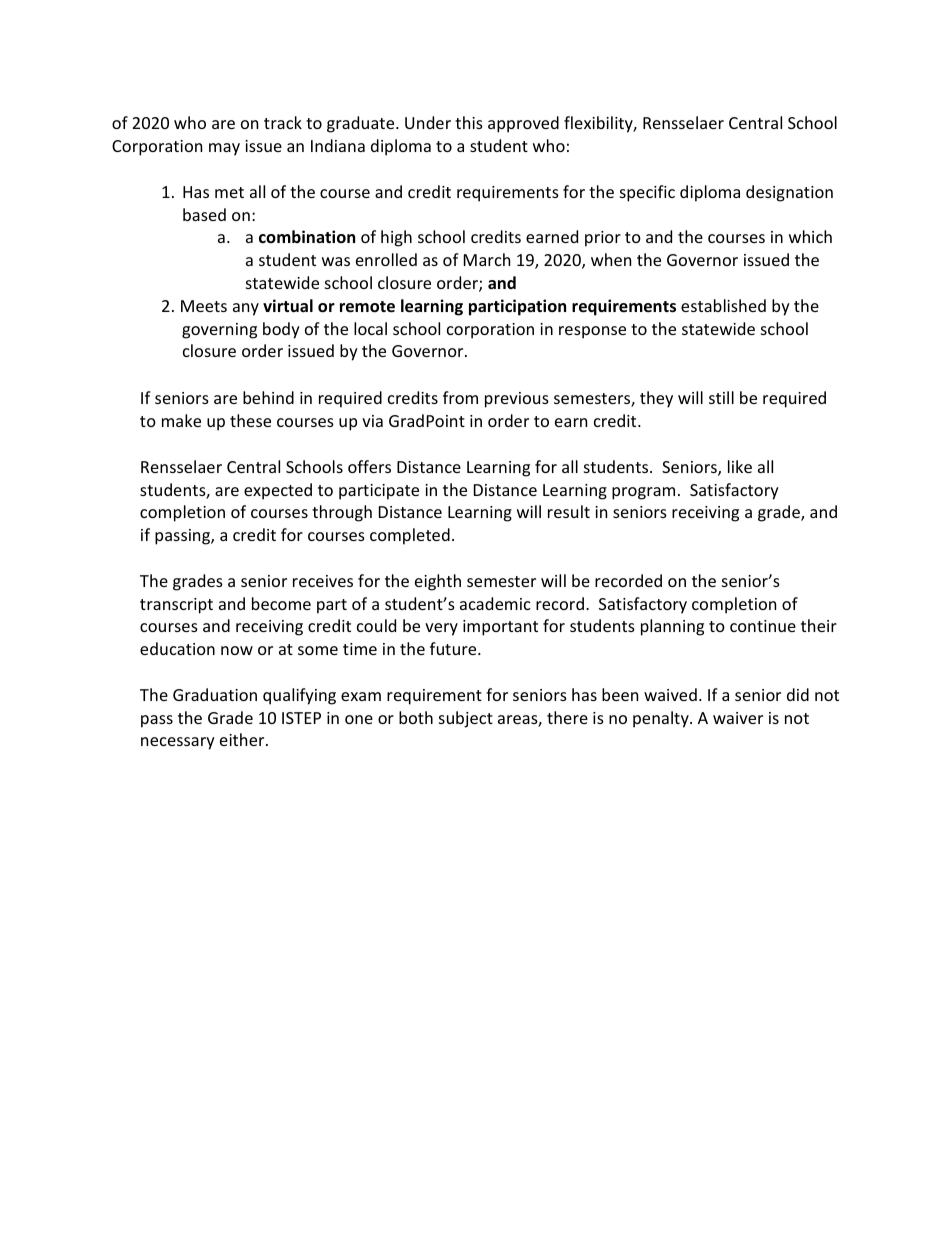  I want to click on subject, so click(466, 719).
